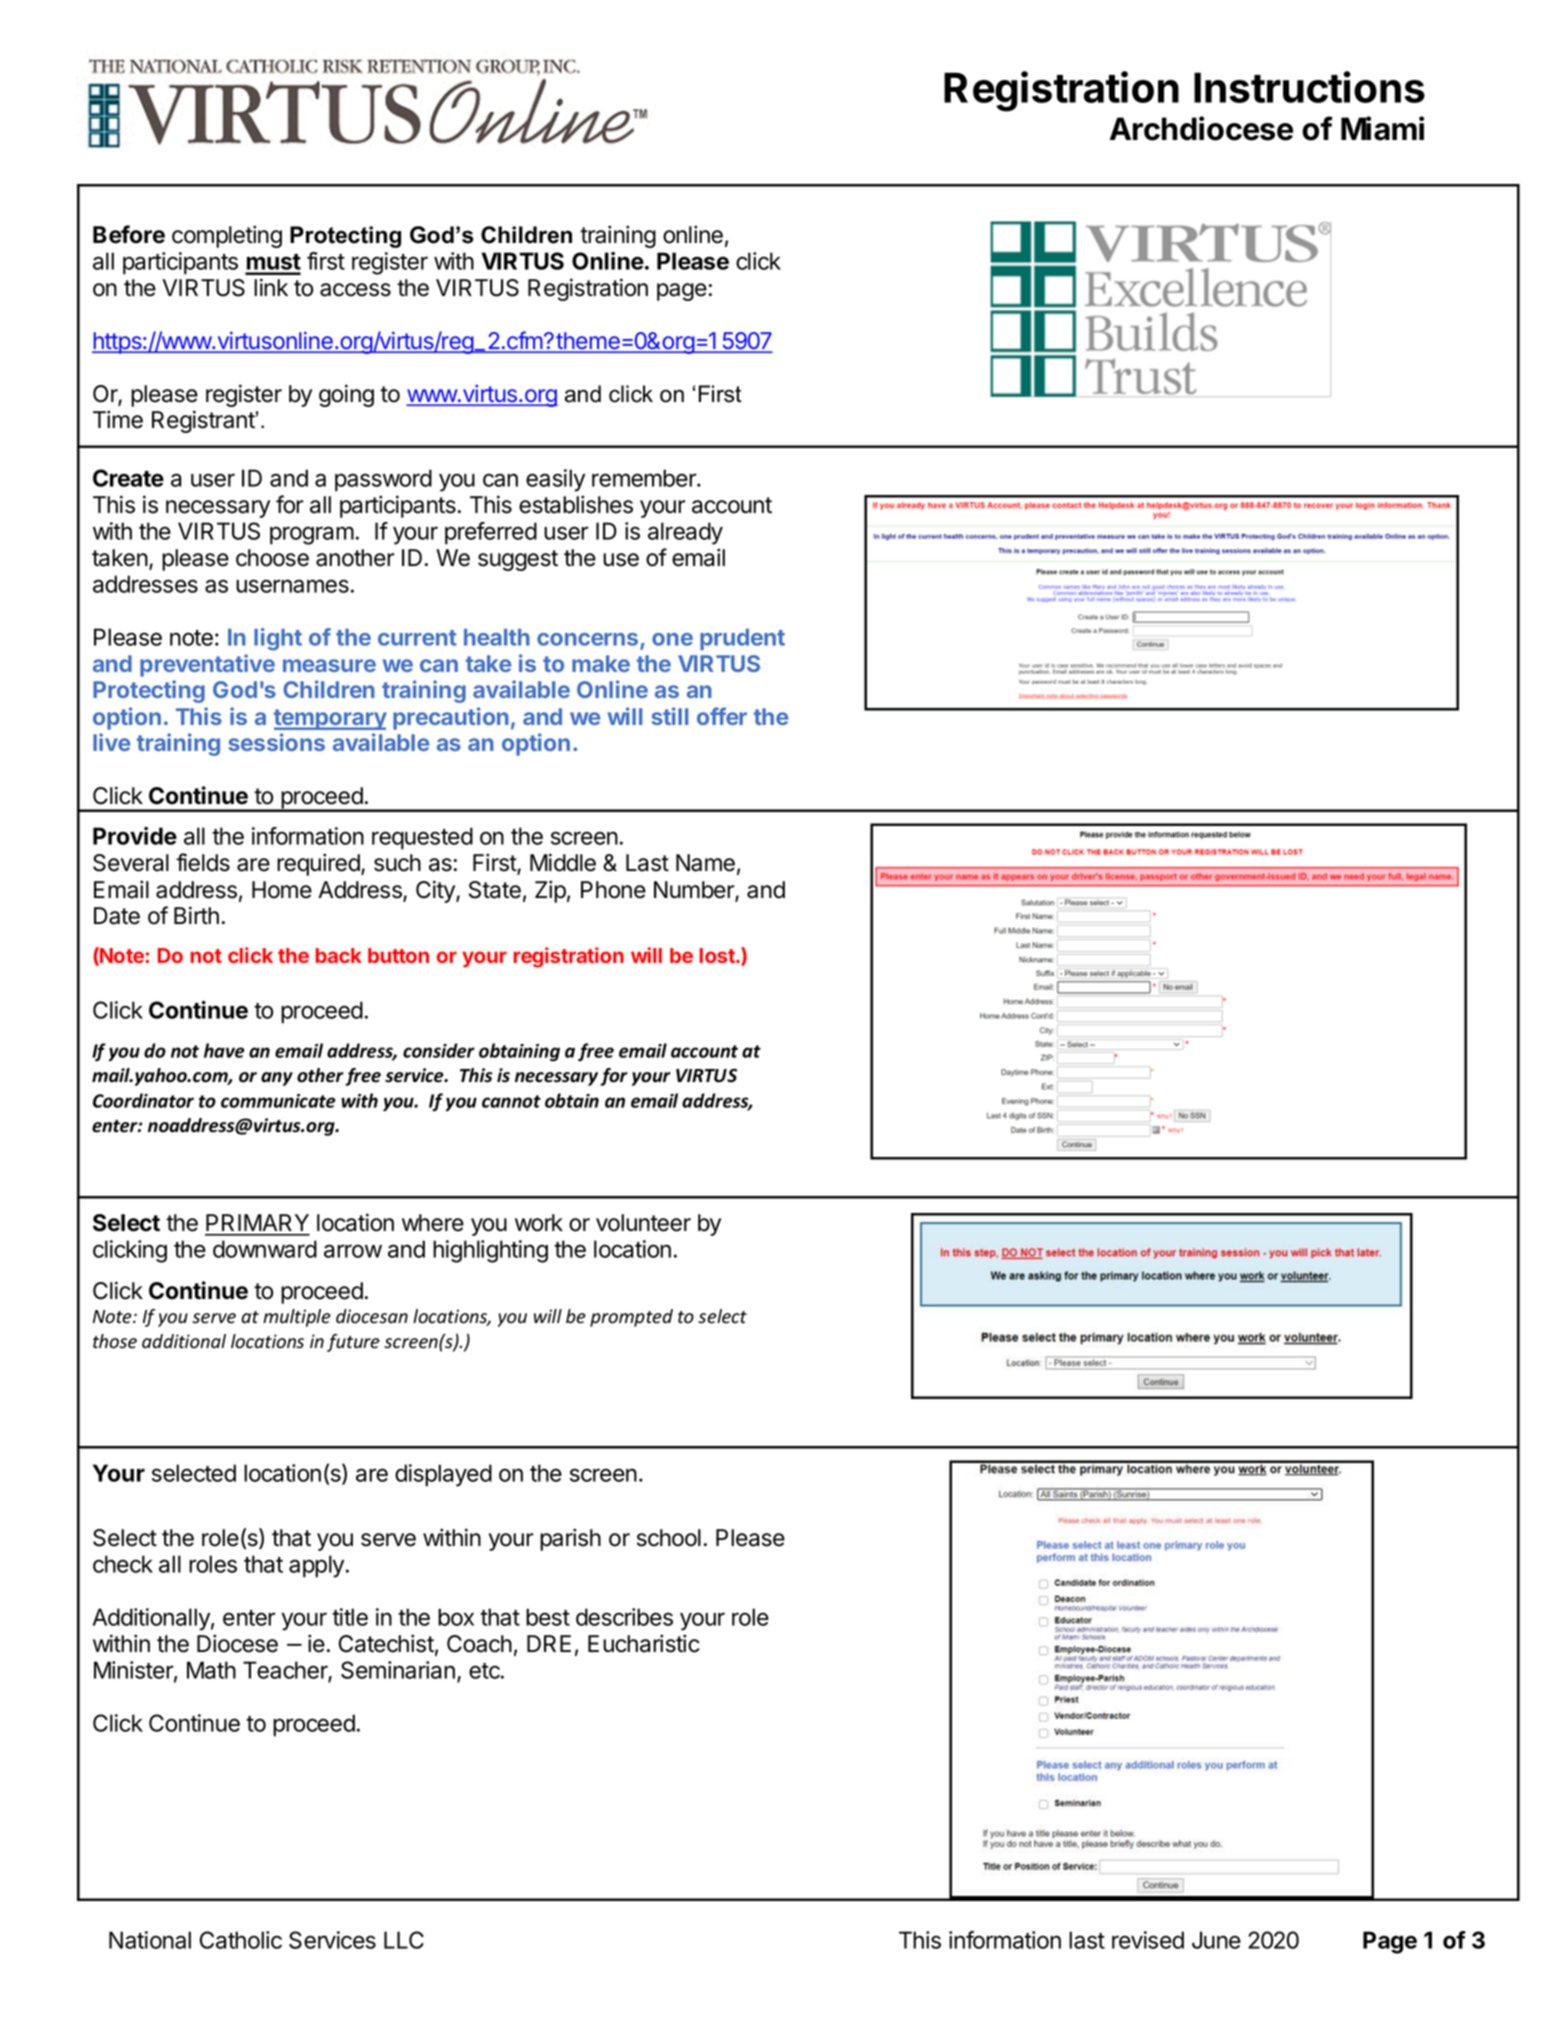 The height and width of the document is (2024, 1564). Describe the element at coordinates (631, 1318) in the document. I see `prompted` at that location.
